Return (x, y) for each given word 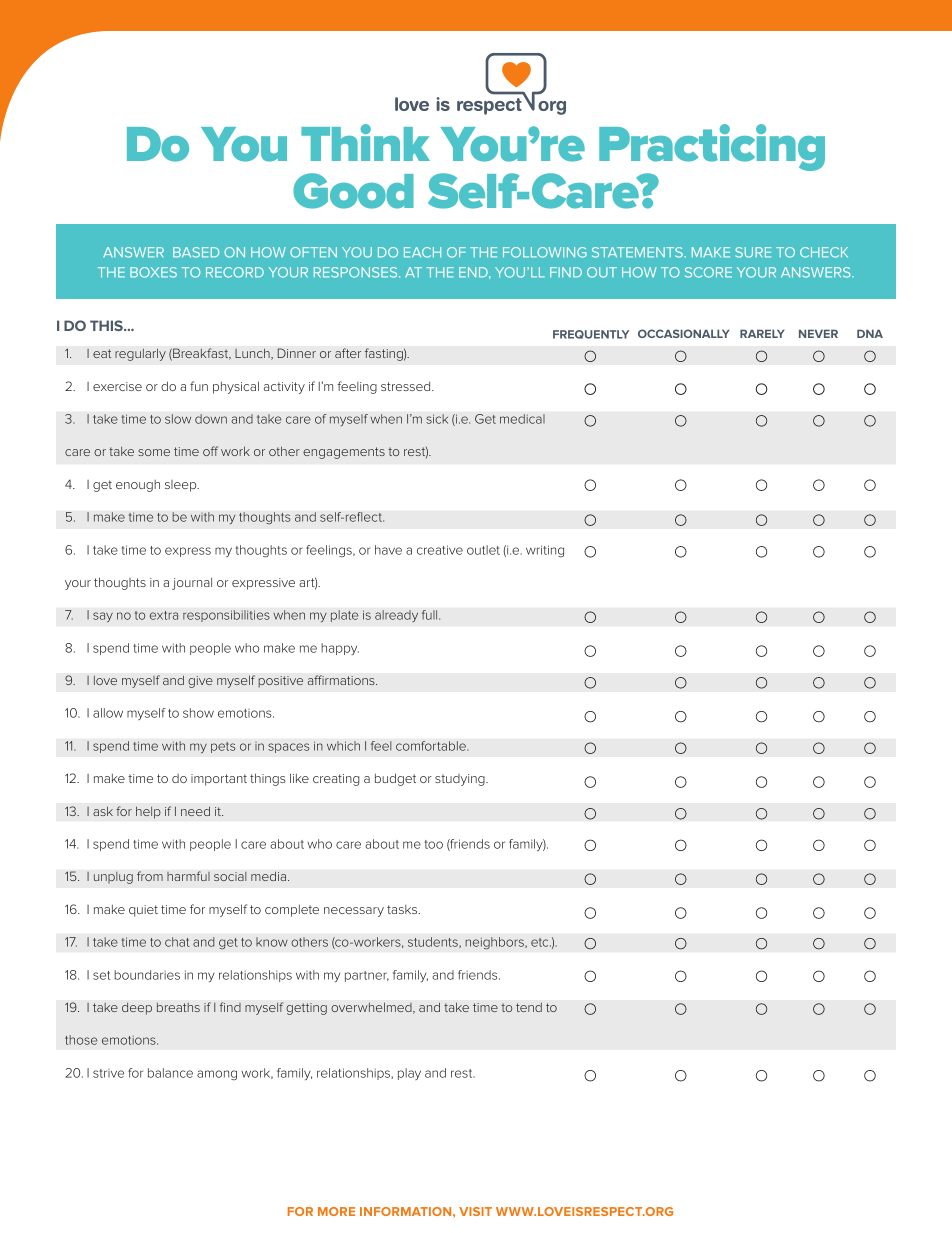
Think (365, 142)
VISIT (475, 1211)
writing (545, 551)
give (200, 682)
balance (170, 1073)
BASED (196, 252)
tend (529, 1007)
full (431, 615)
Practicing (712, 149)
